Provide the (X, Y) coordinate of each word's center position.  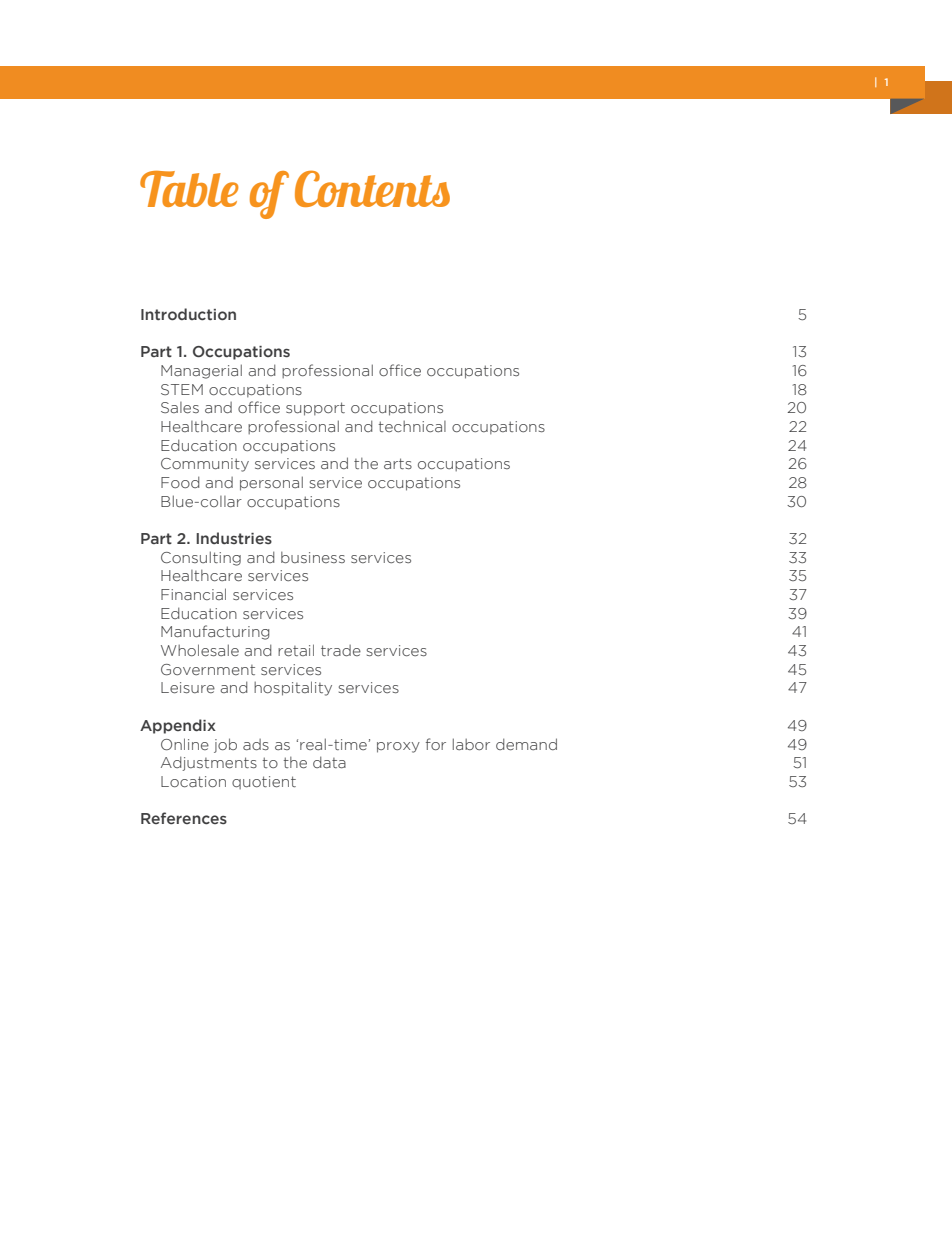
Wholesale (200, 650)
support (315, 409)
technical (412, 426)
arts (398, 463)
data (329, 762)
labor (471, 744)
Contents (372, 188)
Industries (234, 538)
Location (193, 781)
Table (189, 189)
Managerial (201, 371)
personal (271, 483)
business (313, 557)
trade (341, 650)
